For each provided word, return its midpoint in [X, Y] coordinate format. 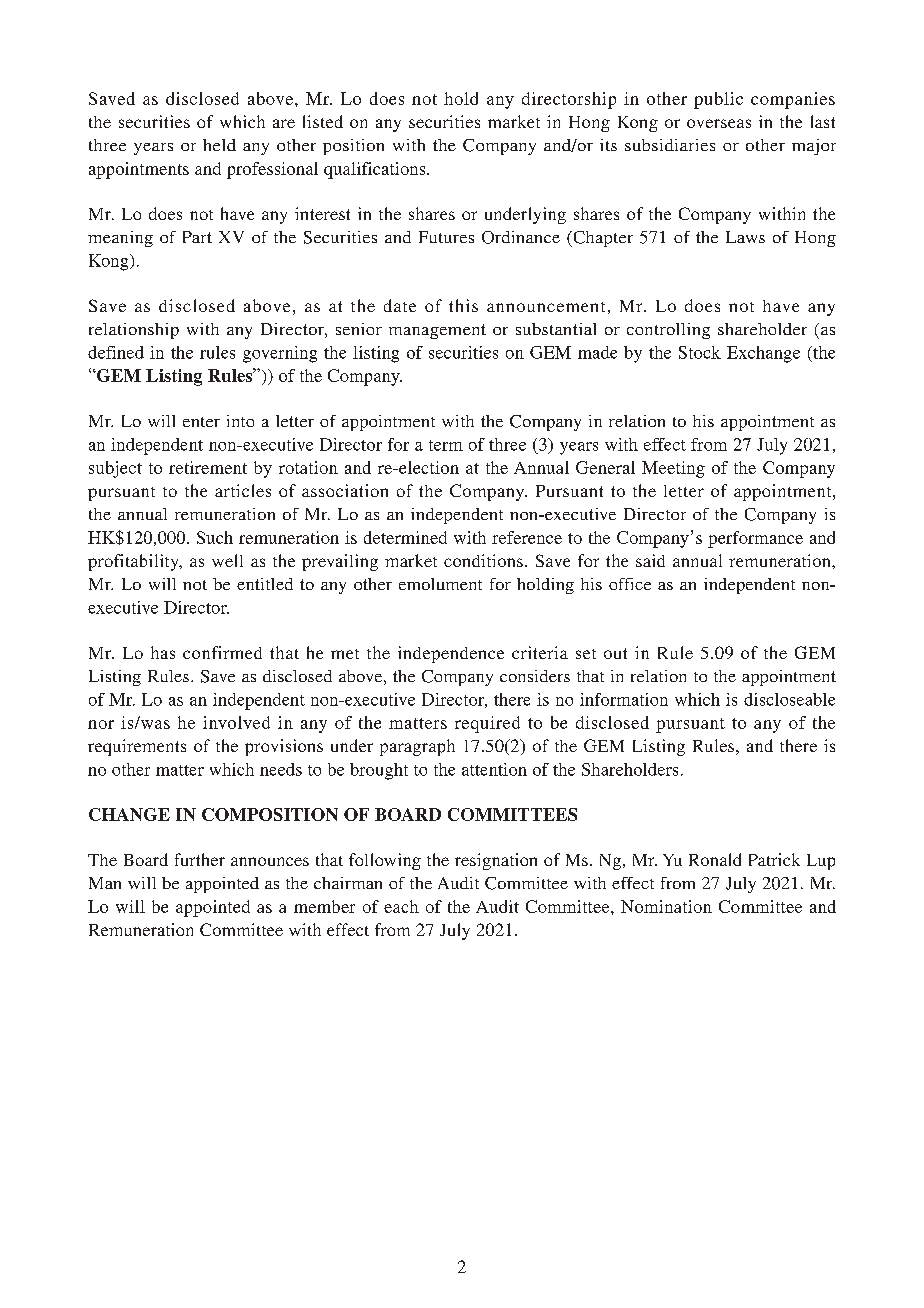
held [219, 145]
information [624, 699]
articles [243, 490]
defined [116, 352]
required [487, 724]
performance [755, 539]
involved [236, 722]
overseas [719, 123]
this [463, 305]
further [200, 859]
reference [527, 537]
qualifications [376, 170]
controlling [668, 331]
